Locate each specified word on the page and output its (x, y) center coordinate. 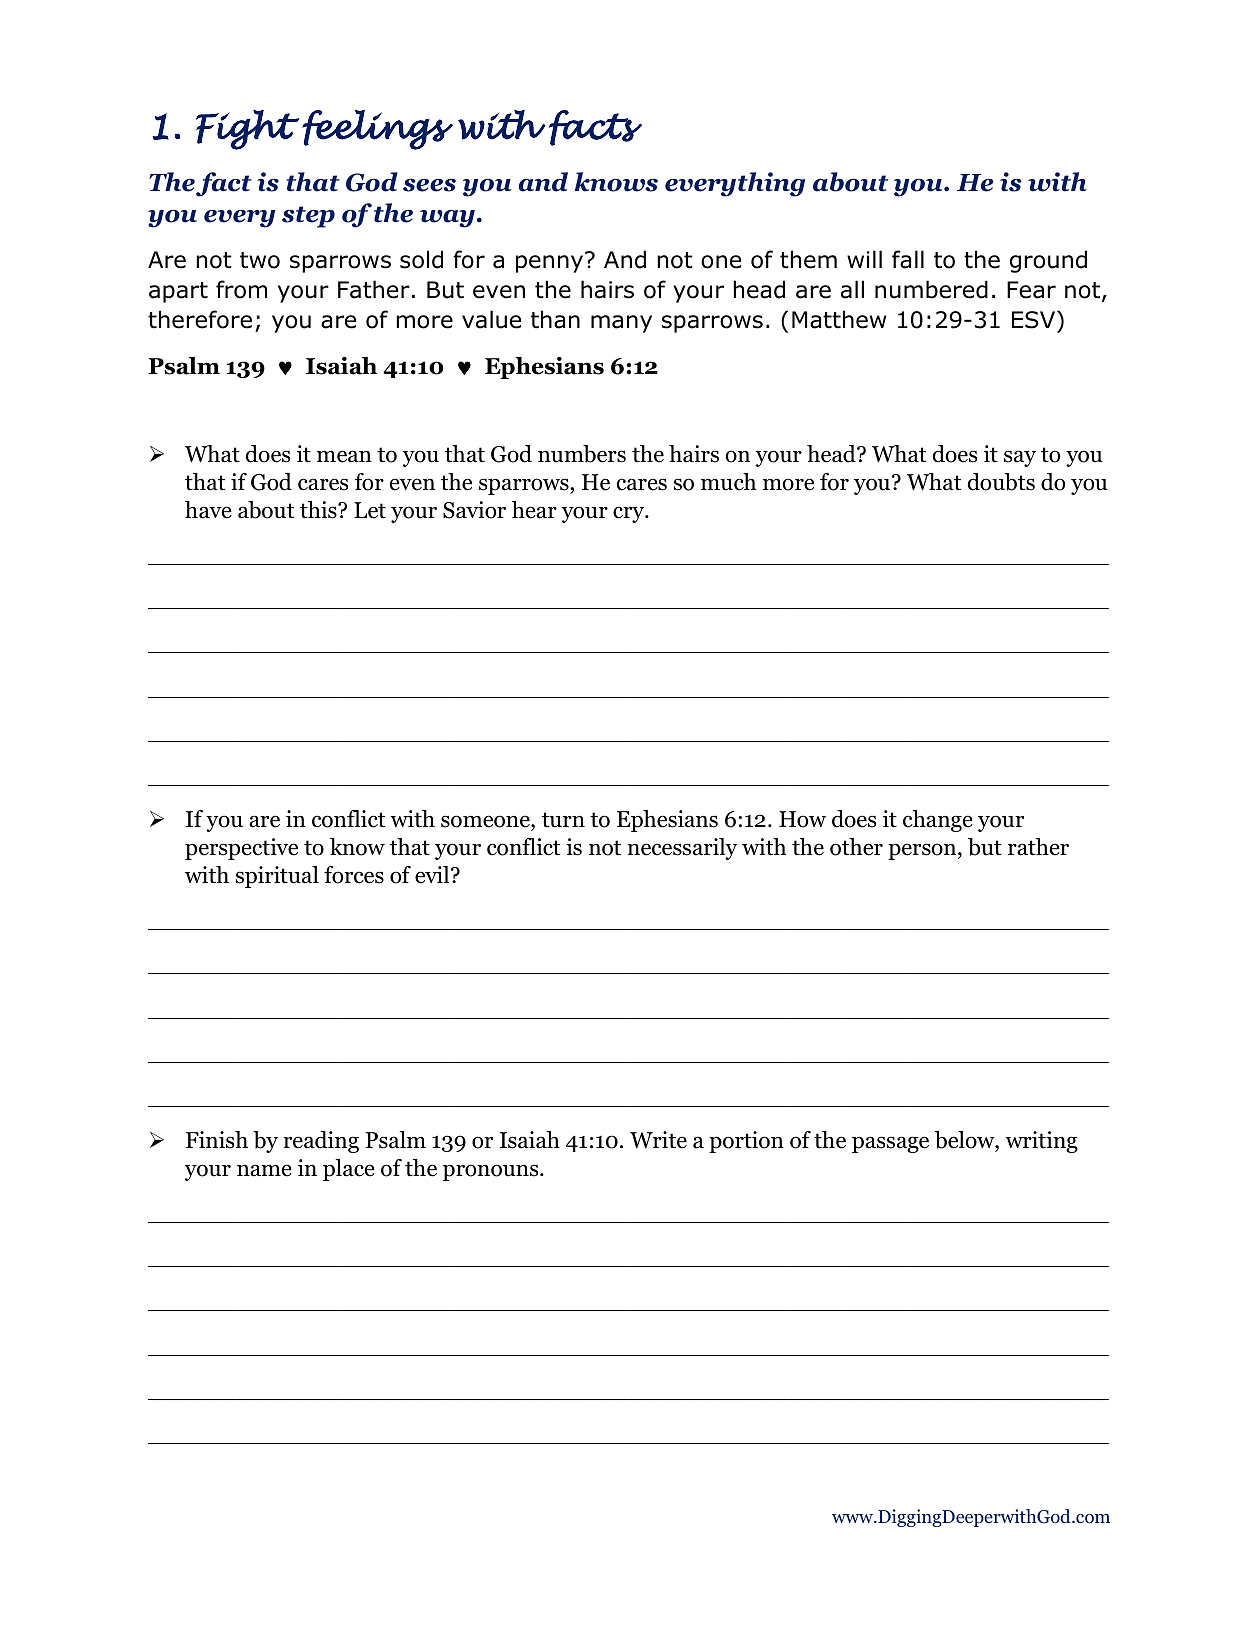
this (319, 510)
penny (549, 264)
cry (630, 514)
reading (321, 1142)
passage (890, 1144)
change (938, 821)
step (308, 217)
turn (563, 820)
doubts (1001, 482)
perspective (241, 849)
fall (908, 259)
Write (658, 1140)
